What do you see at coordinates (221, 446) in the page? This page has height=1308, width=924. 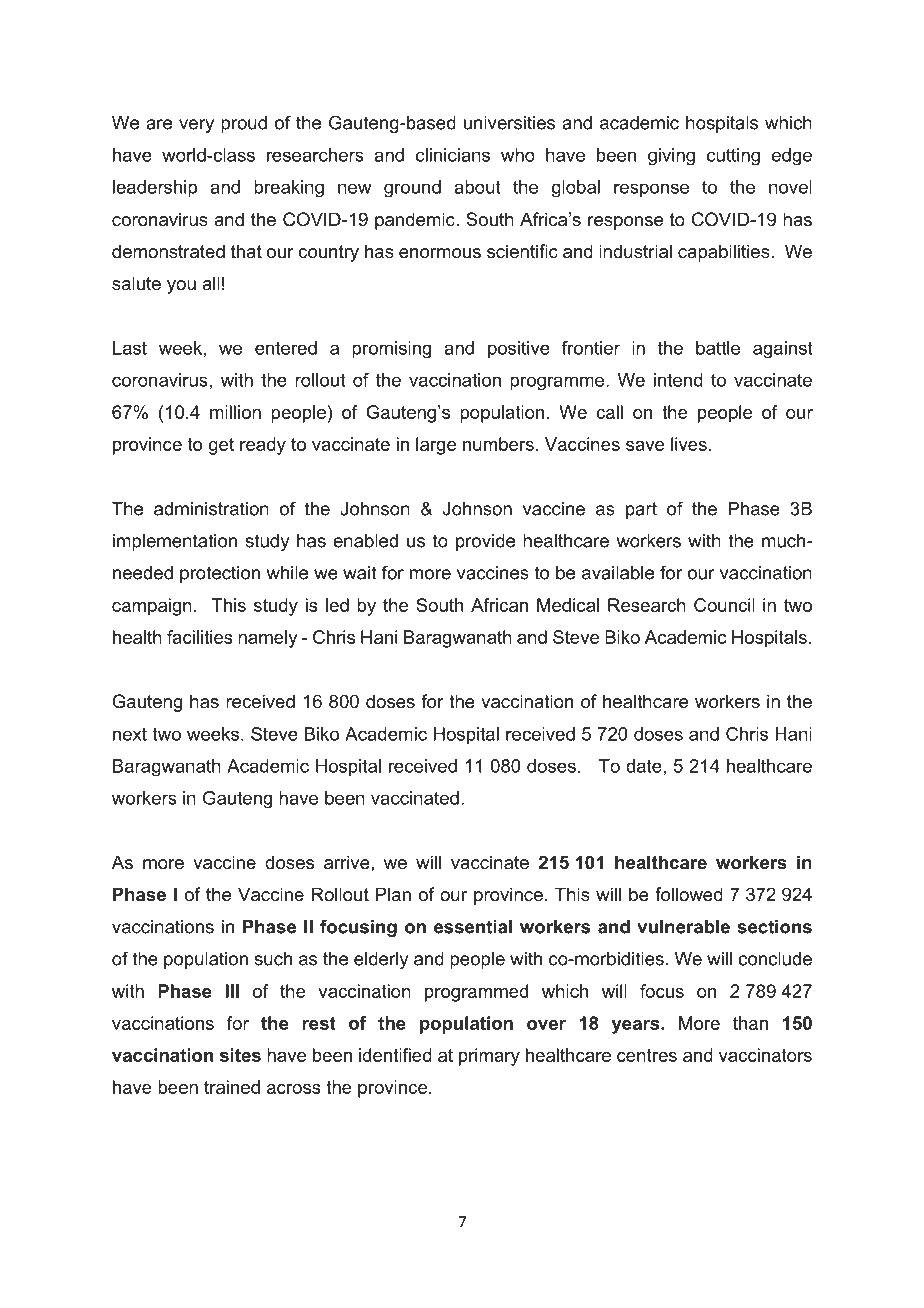 I see `get` at bounding box center [221, 446].
